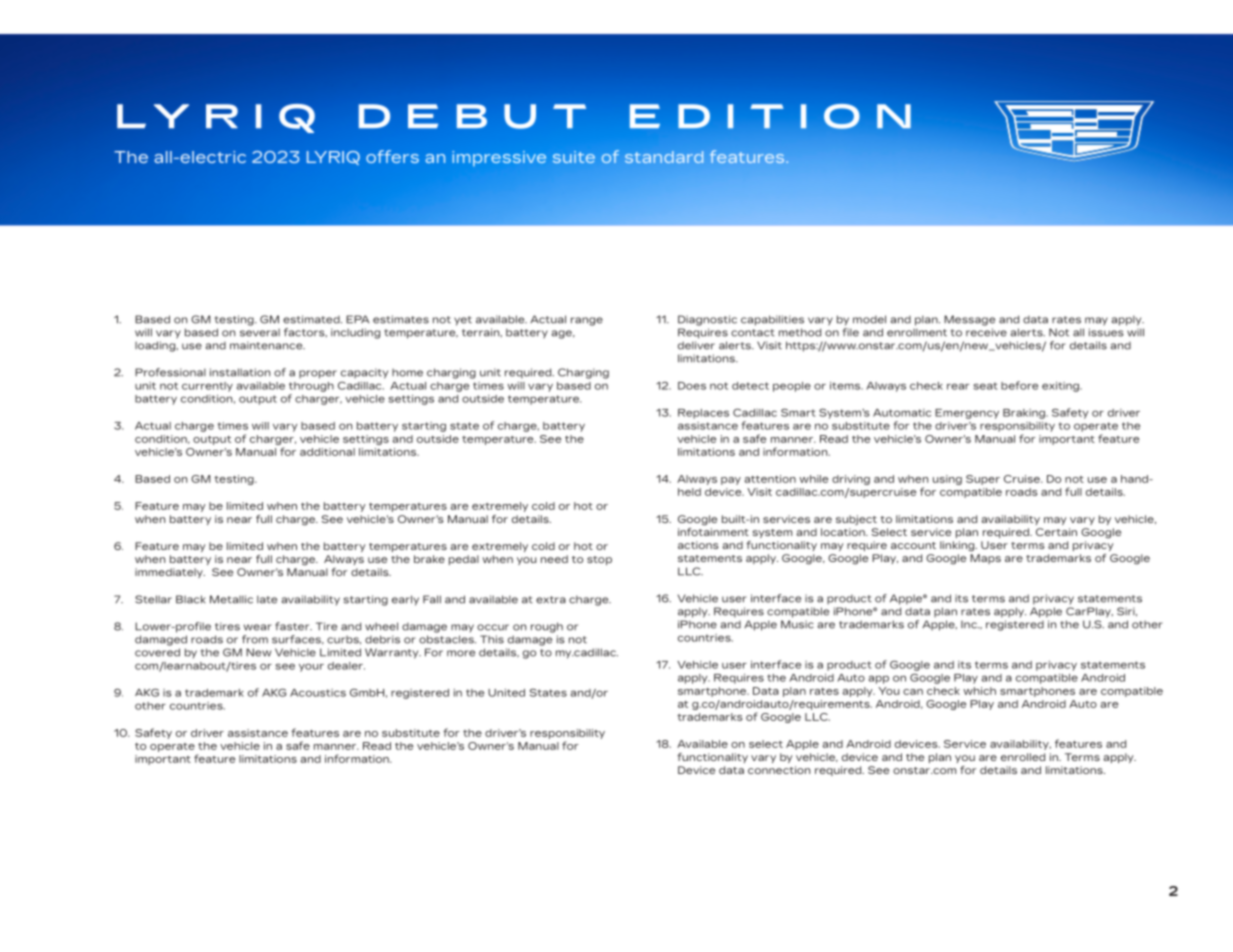 The width and height of the document is (1233, 952). Describe the element at coordinates (392, 156) in the document. I see `offers` at that location.
